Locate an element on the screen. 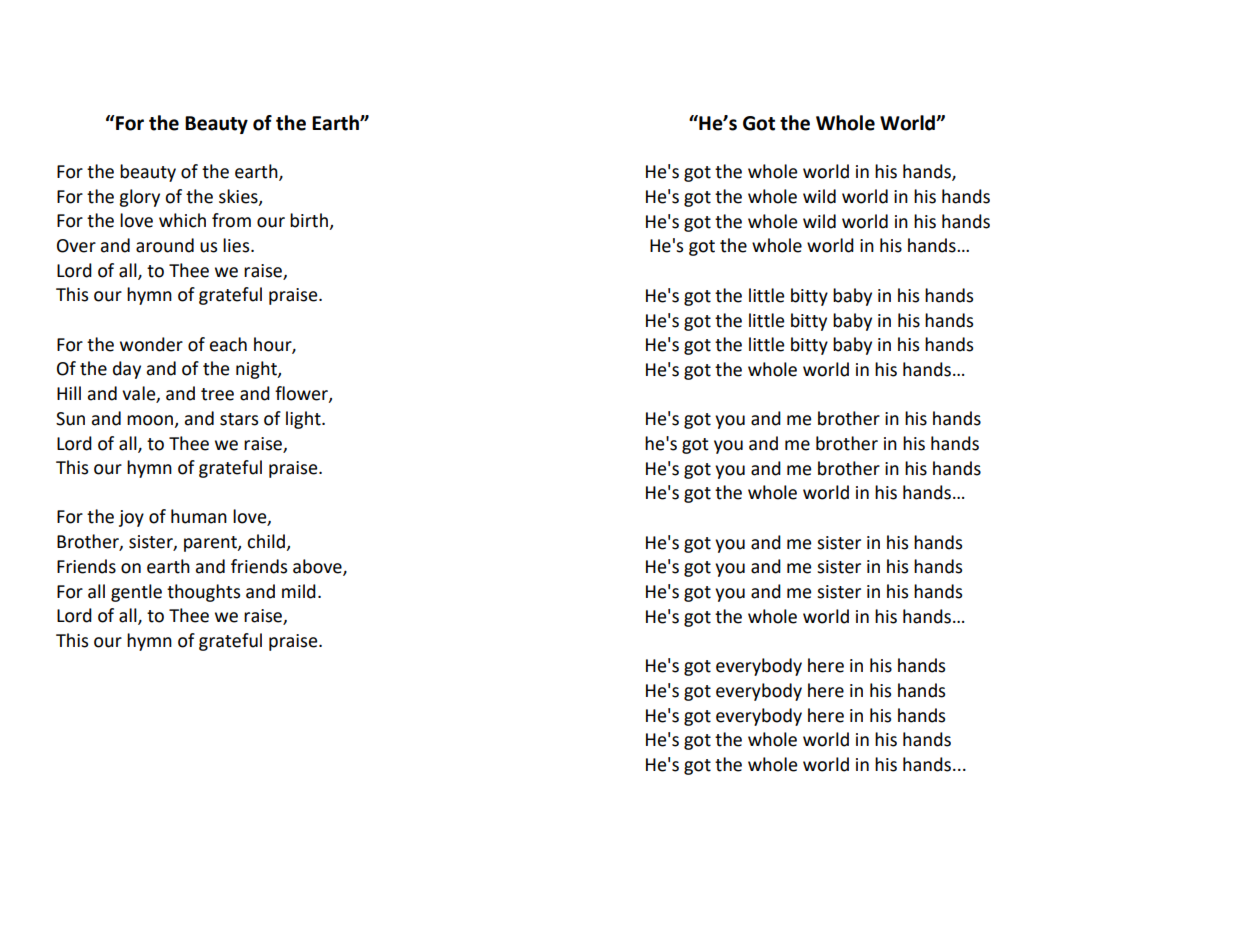 This screenshot has width=1233, height=952. each is located at coordinates (228, 344).
